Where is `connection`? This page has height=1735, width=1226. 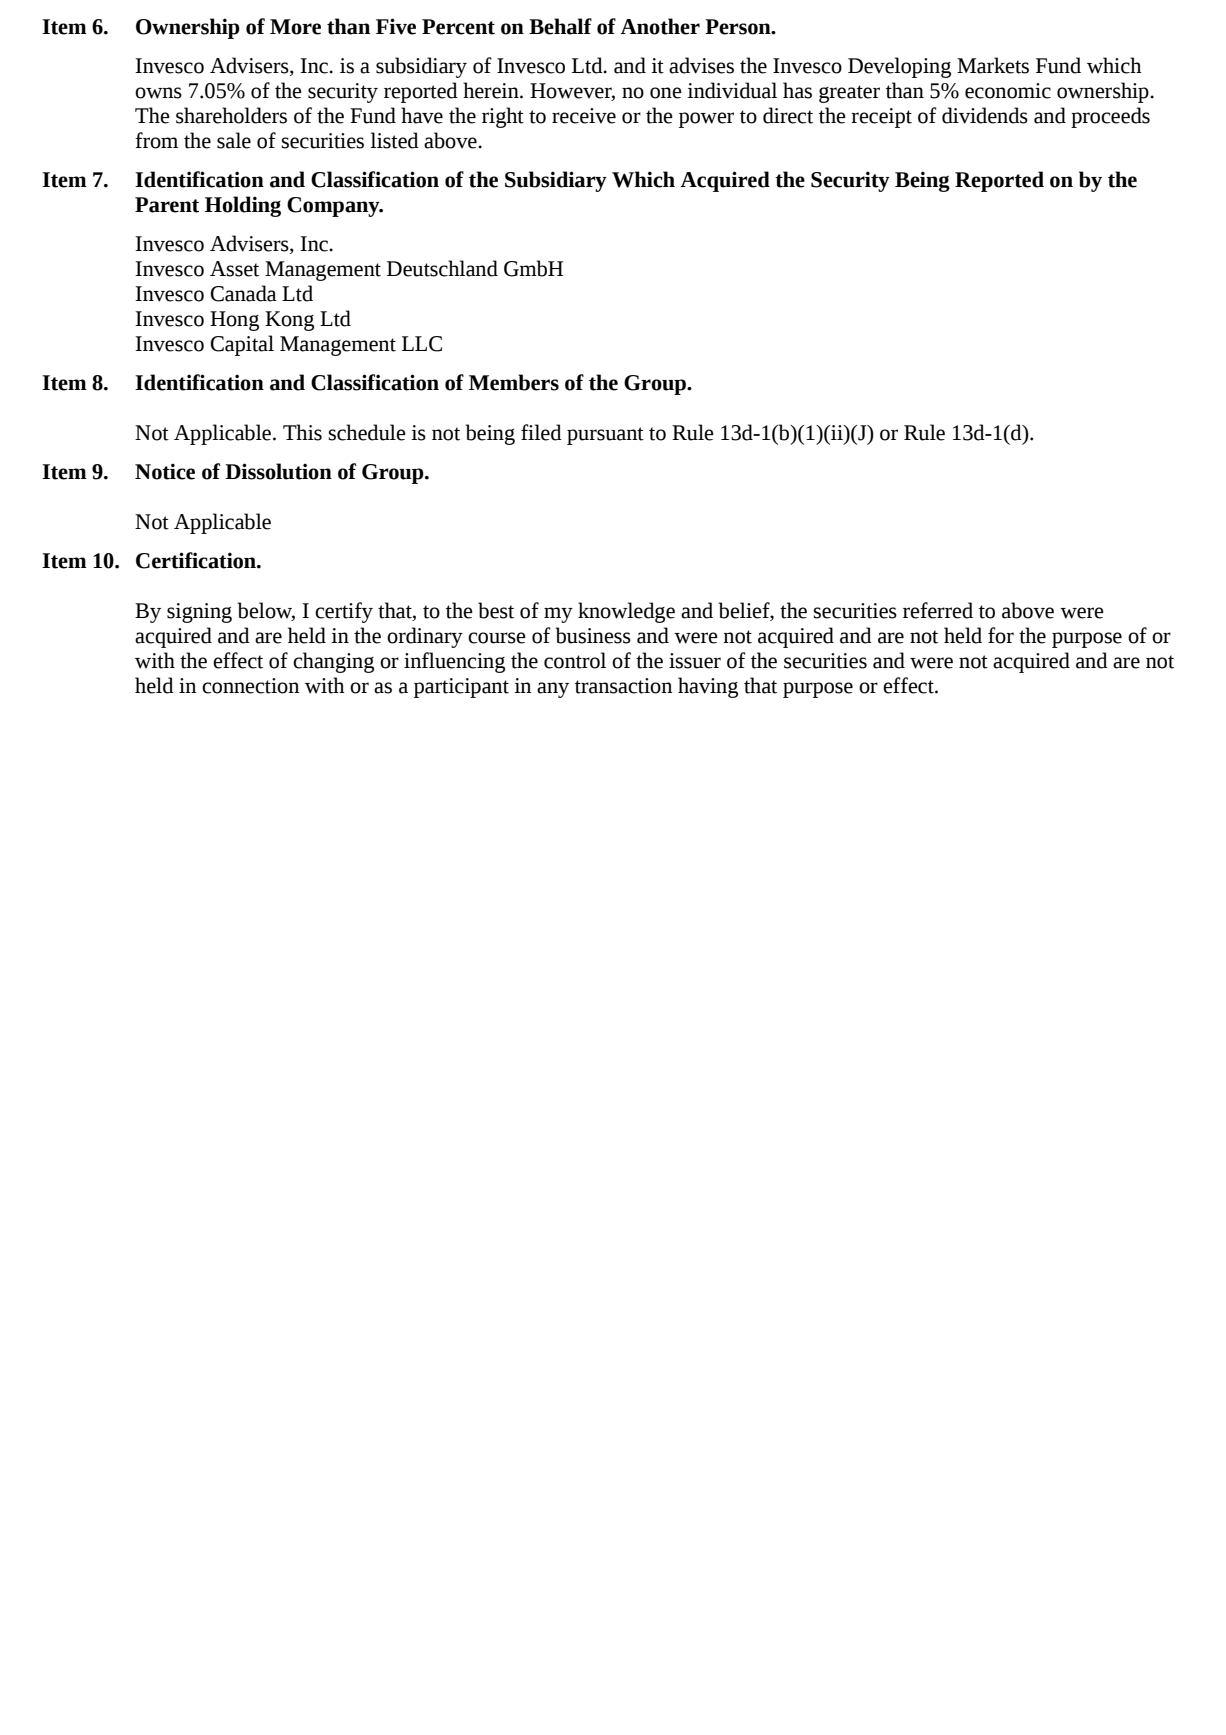 connection is located at coordinates (250, 686).
